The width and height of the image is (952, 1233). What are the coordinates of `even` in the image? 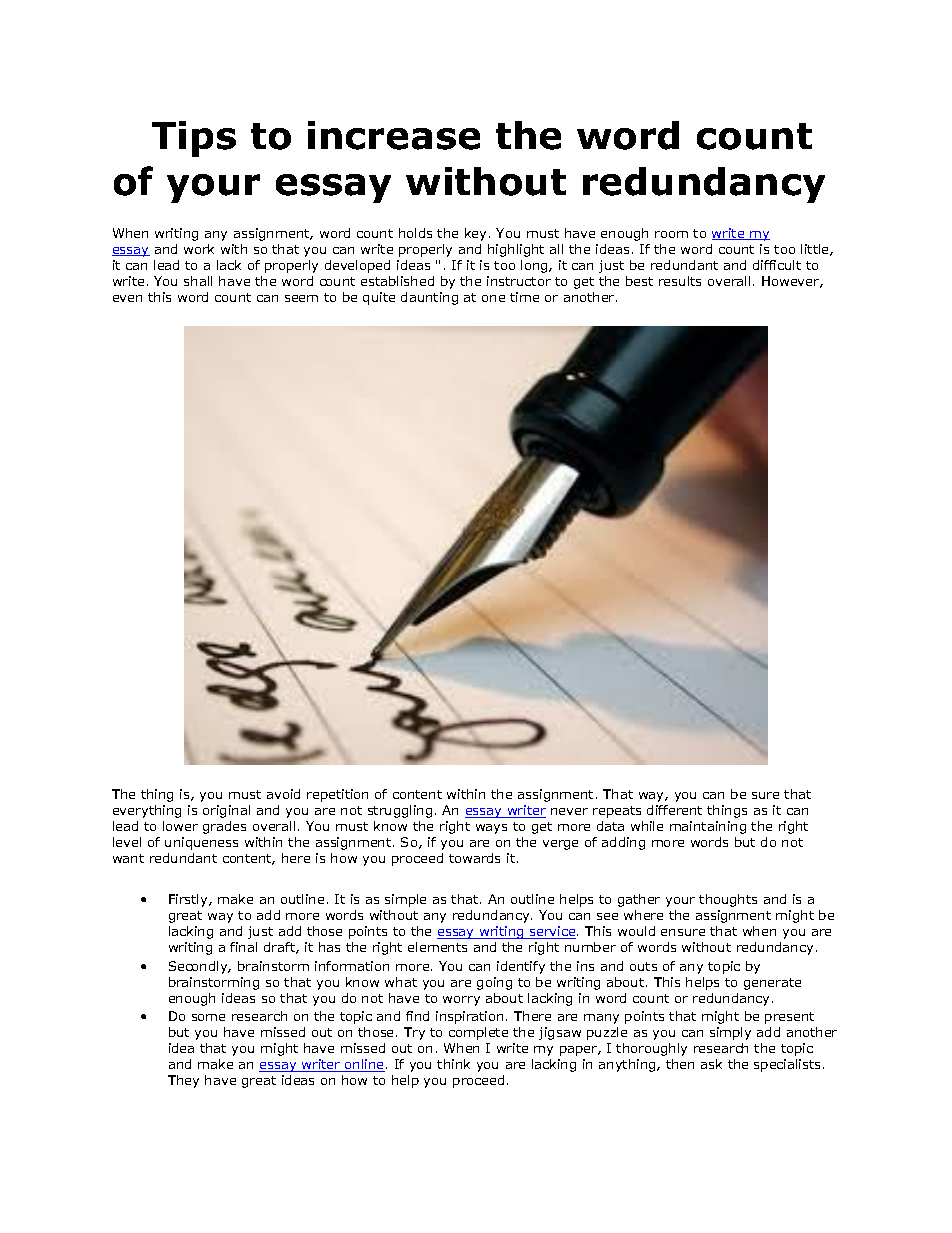 It's located at (127, 298).
